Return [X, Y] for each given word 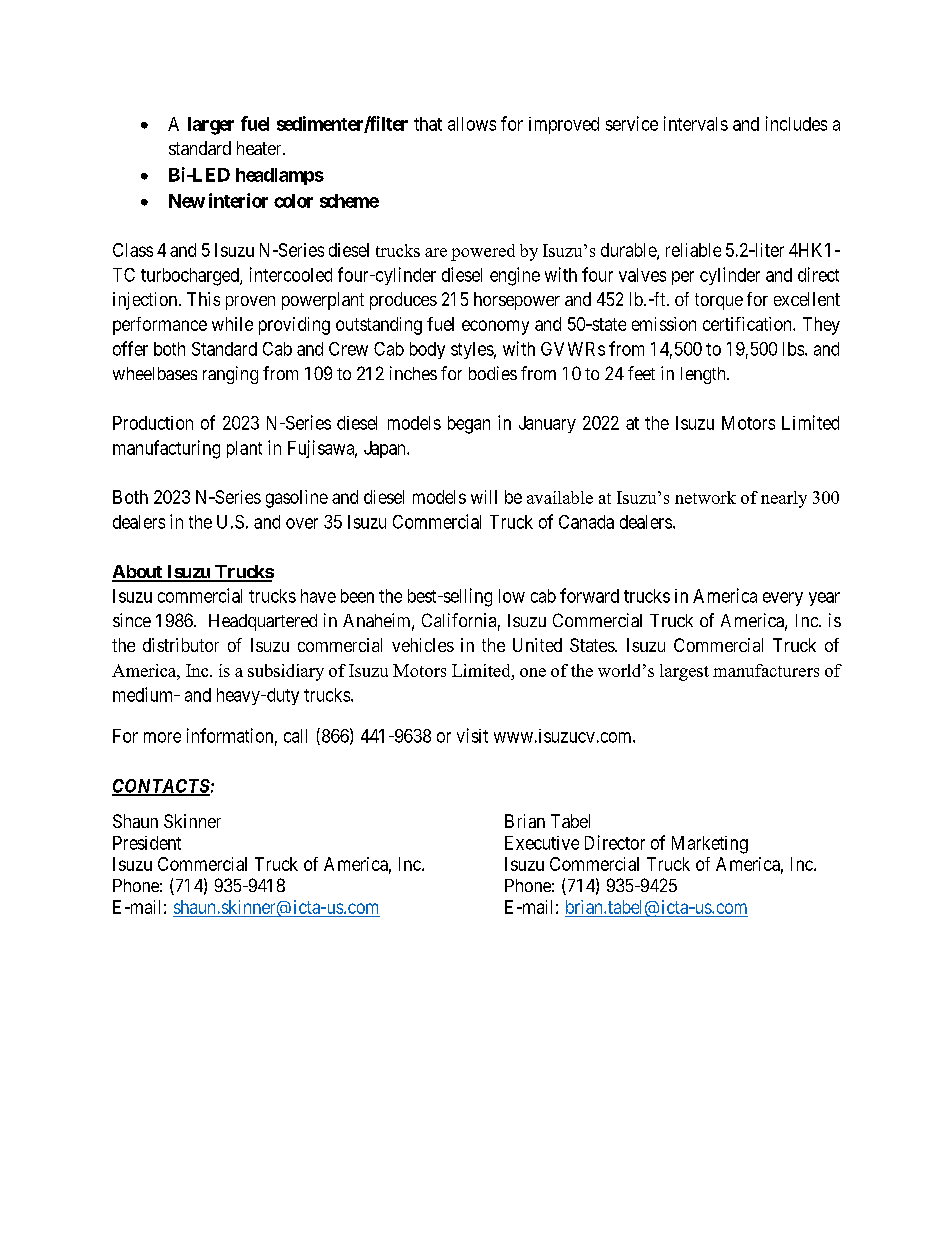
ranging [230, 375]
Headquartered [263, 622]
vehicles [423, 645]
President [147, 843]
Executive [542, 843]
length [704, 375]
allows [472, 124]
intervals [696, 123]
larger [211, 126]
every [783, 599]
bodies [493, 373]
